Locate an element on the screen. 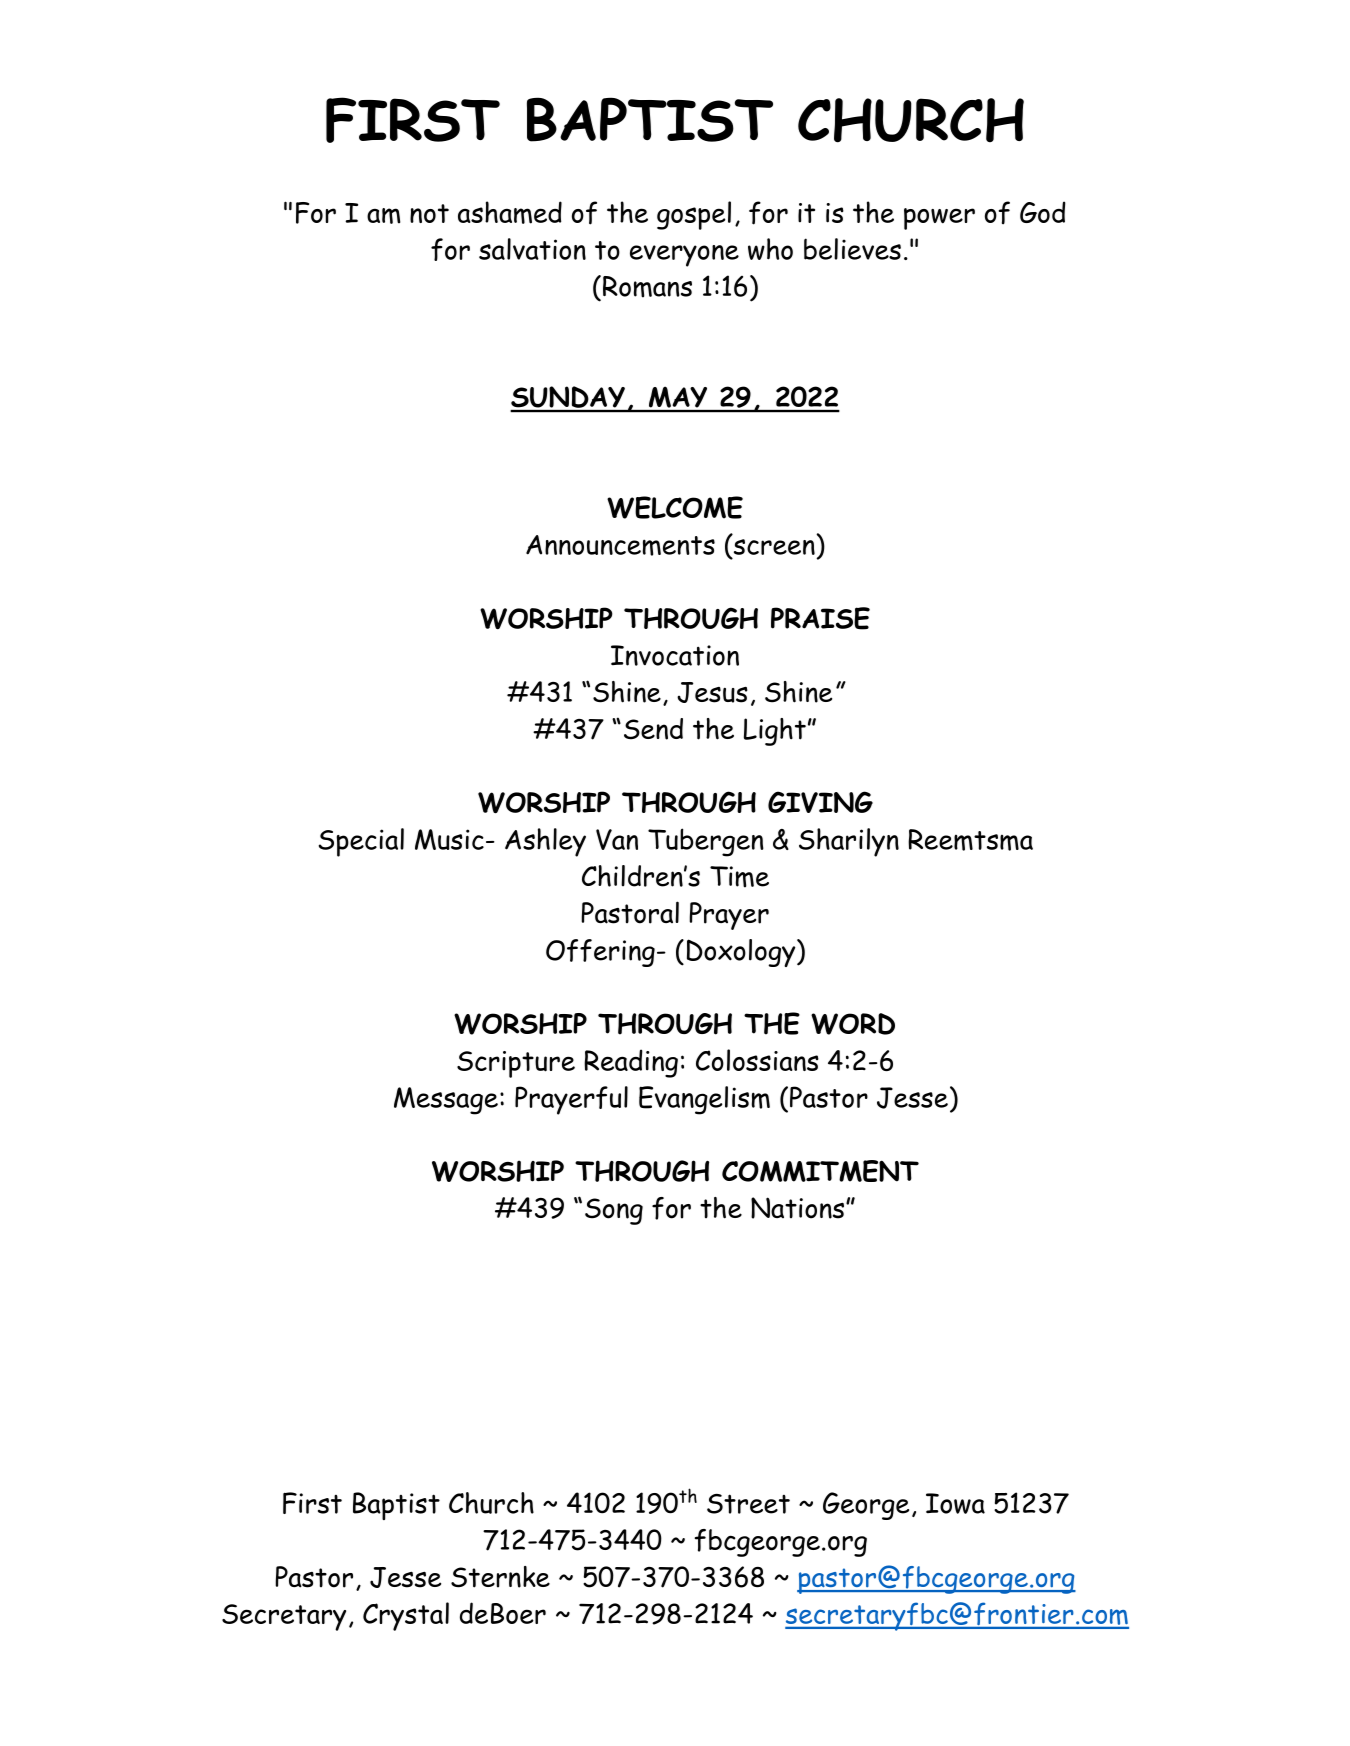  power is located at coordinates (939, 219).
